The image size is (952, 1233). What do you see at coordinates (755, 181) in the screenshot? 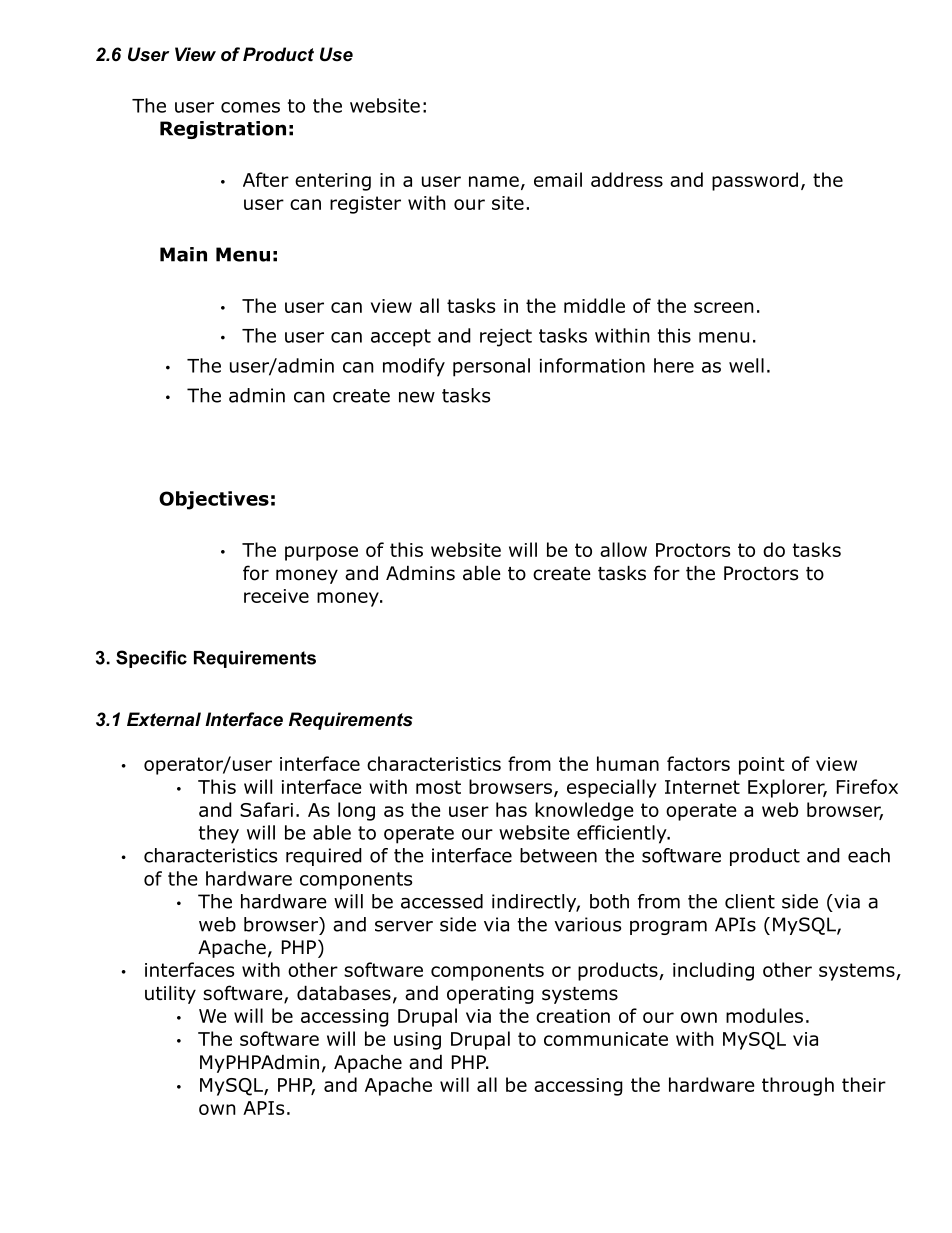
I see `password` at bounding box center [755, 181].
